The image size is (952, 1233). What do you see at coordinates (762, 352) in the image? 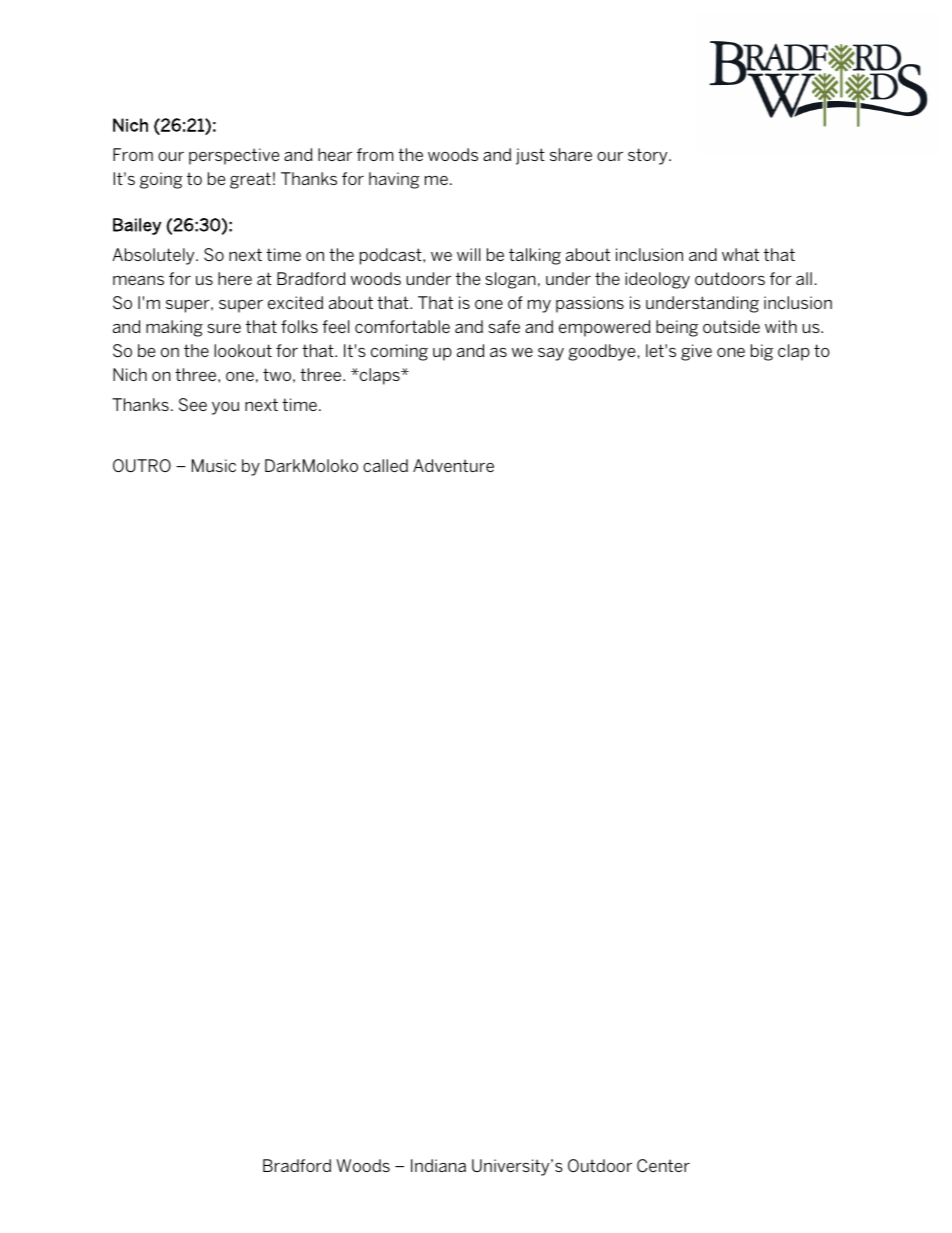
I see `big` at bounding box center [762, 352].
